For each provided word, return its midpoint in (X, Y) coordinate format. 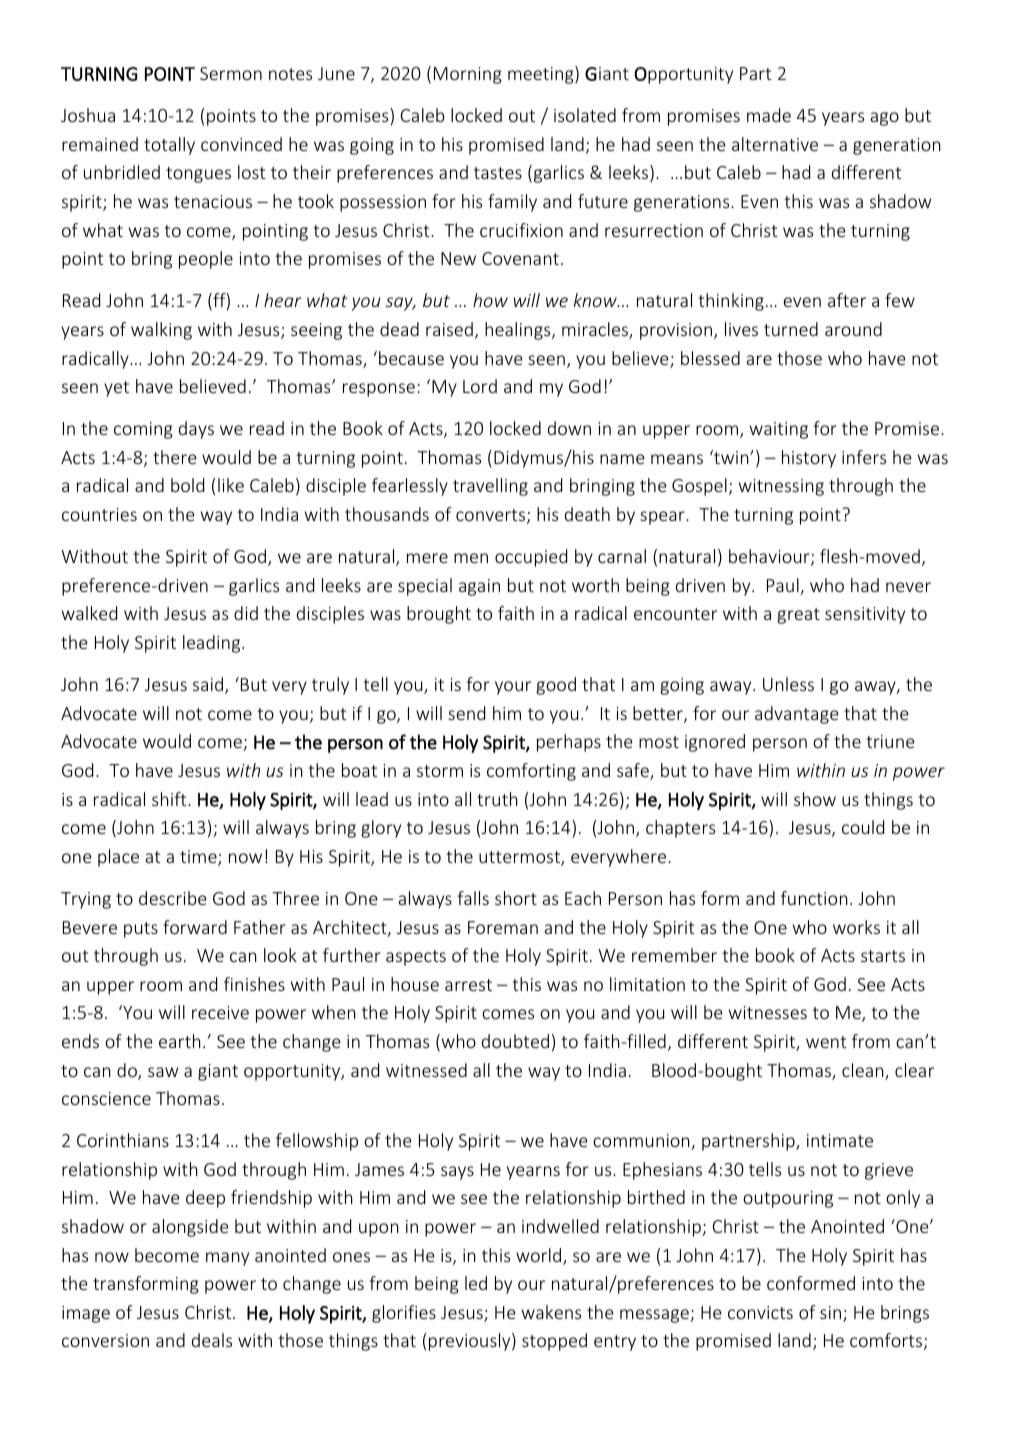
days (196, 430)
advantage (797, 715)
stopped (554, 1342)
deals (212, 1340)
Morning (468, 75)
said (209, 685)
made (769, 115)
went (826, 1042)
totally (169, 146)
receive (220, 1012)
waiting (779, 430)
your (513, 688)
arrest (468, 985)
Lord (480, 386)
